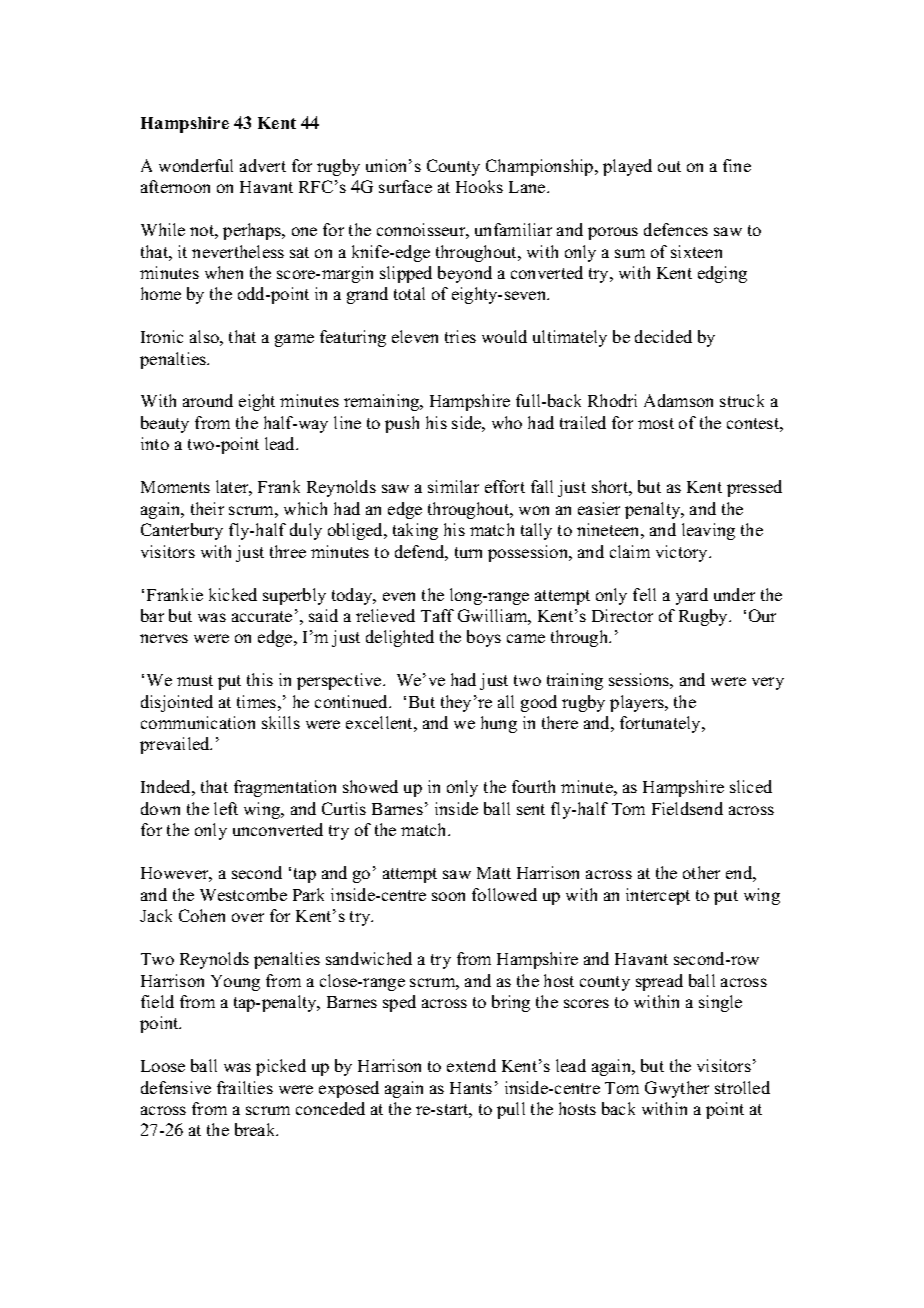  Describe the element at coordinates (448, 896) in the page. I see `soon` at that location.
